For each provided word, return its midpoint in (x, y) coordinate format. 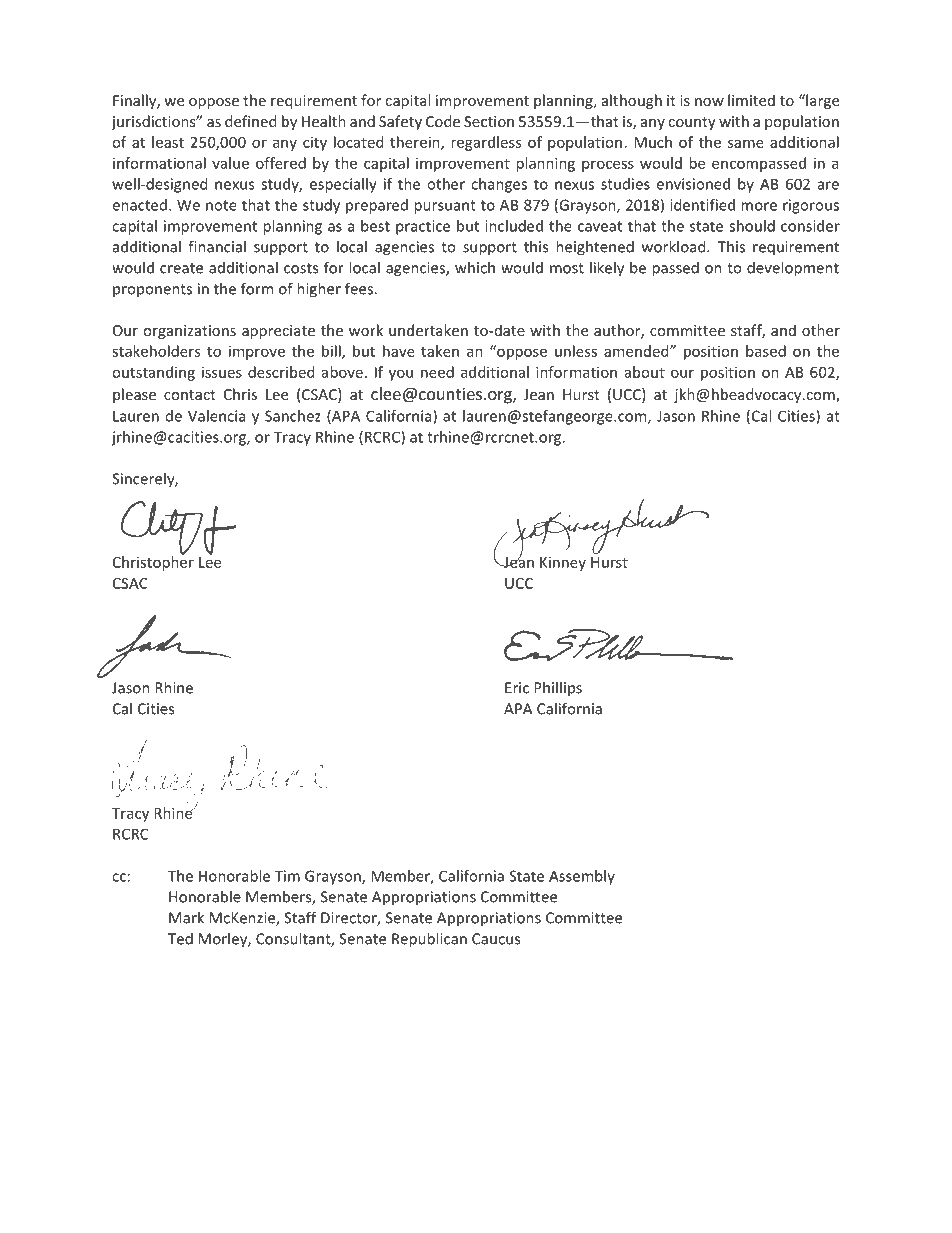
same (746, 143)
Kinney (563, 564)
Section (489, 121)
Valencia (216, 416)
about (645, 372)
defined (250, 121)
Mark (186, 917)
